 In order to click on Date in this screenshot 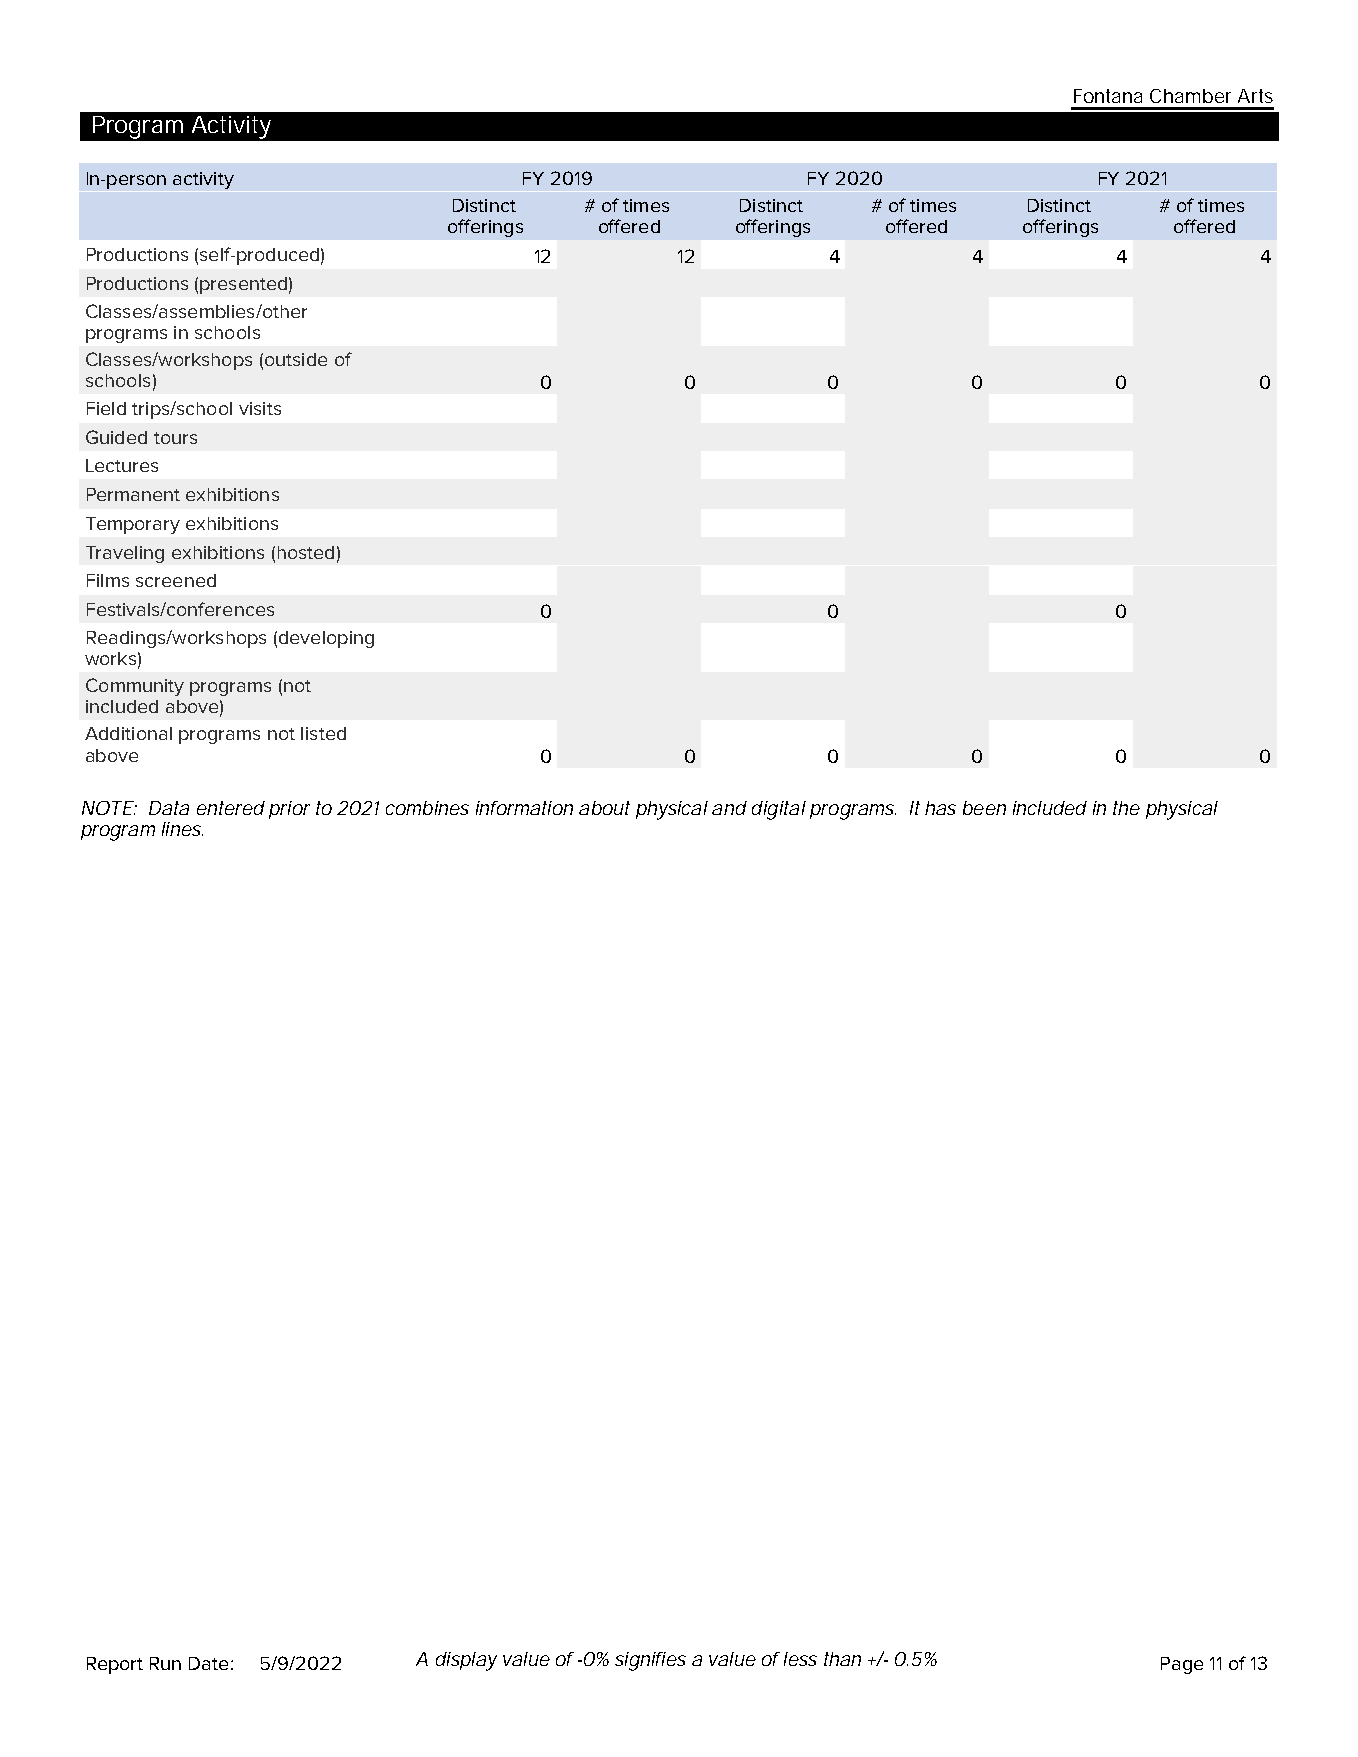, I will do `click(208, 1663)`.
